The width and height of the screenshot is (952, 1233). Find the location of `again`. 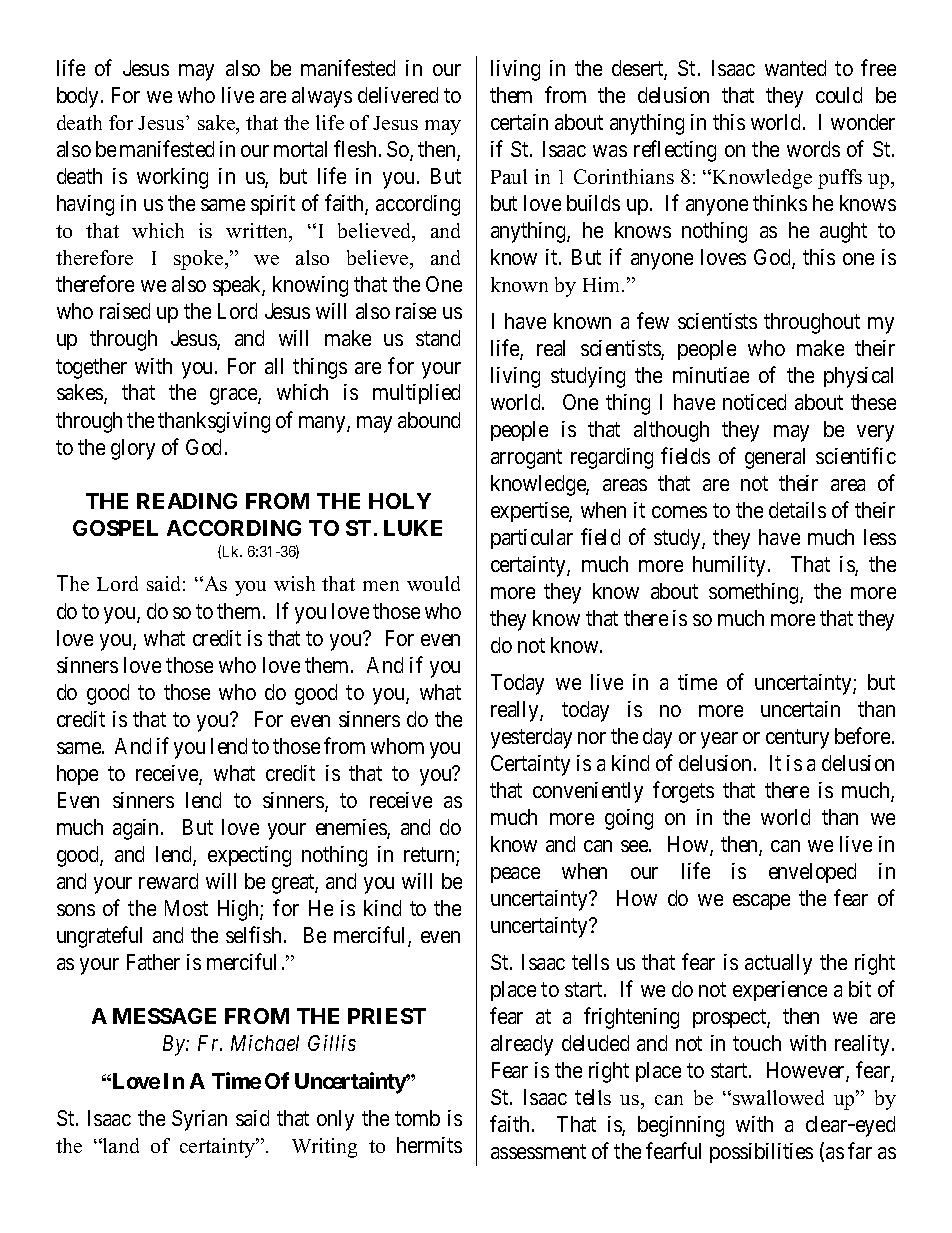

again is located at coordinates (137, 829).
